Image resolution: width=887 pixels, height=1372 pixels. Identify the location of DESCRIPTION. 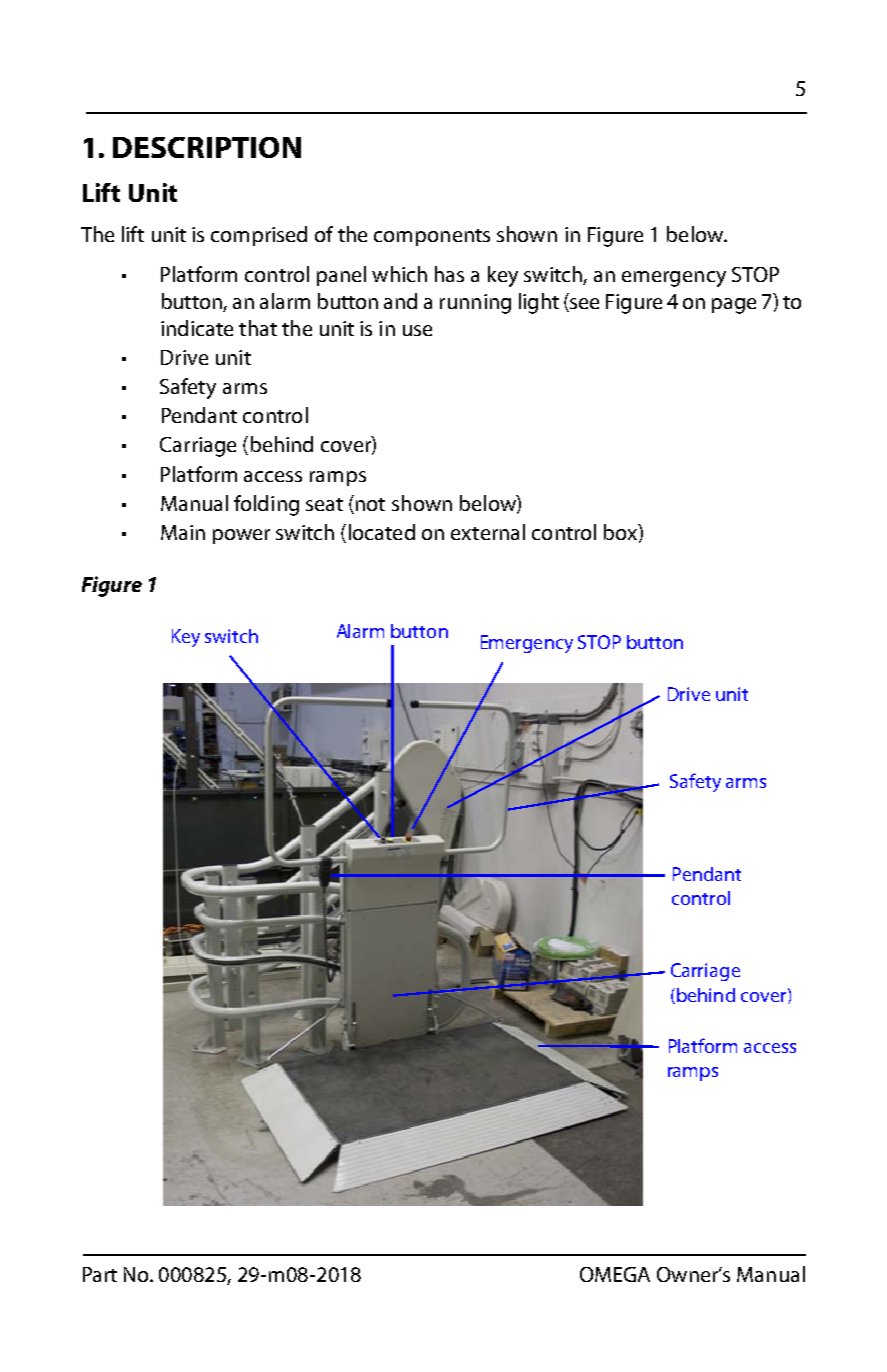
(207, 147).
